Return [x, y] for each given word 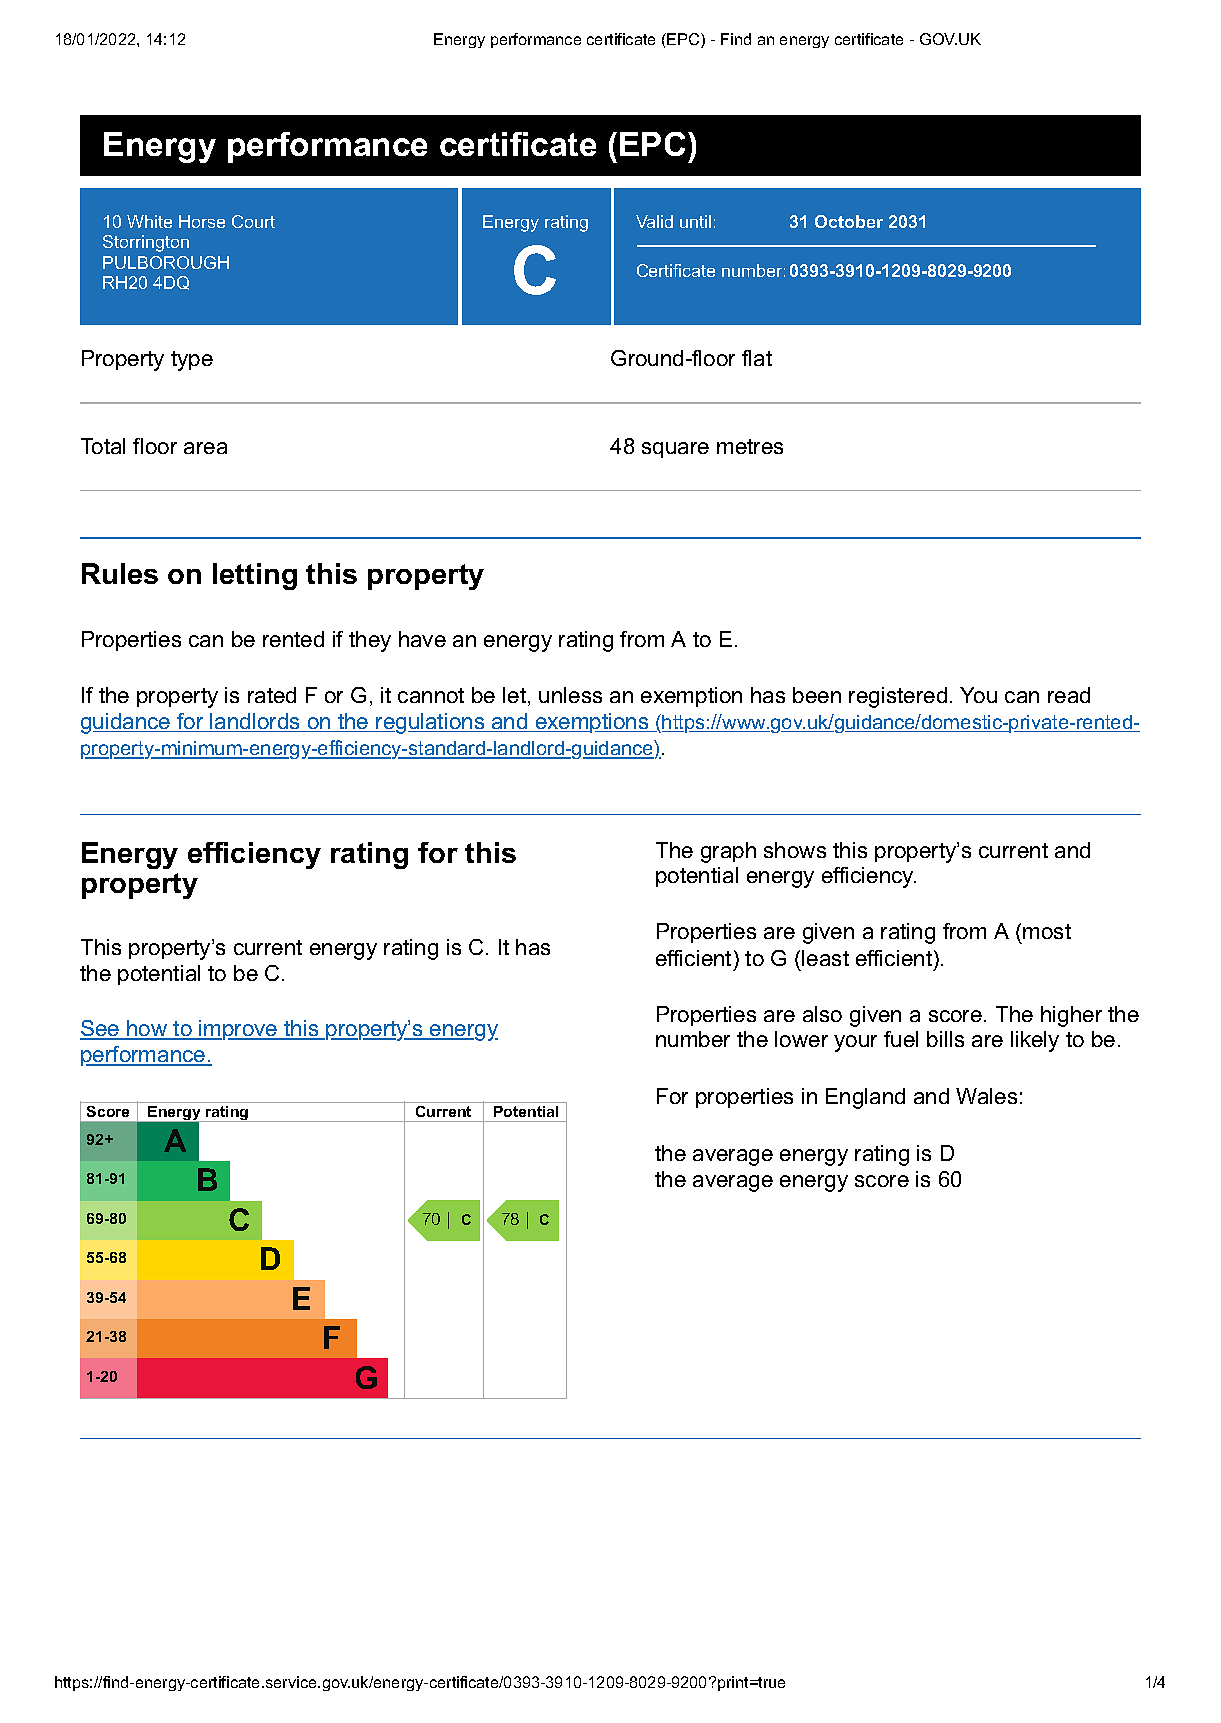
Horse [202, 221]
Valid [654, 221]
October [849, 221]
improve [239, 1030]
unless [570, 695]
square [675, 450]
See [101, 1029]
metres [750, 446]
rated [272, 695]
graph [728, 852]
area [205, 448]
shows [795, 850]
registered [898, 697]
